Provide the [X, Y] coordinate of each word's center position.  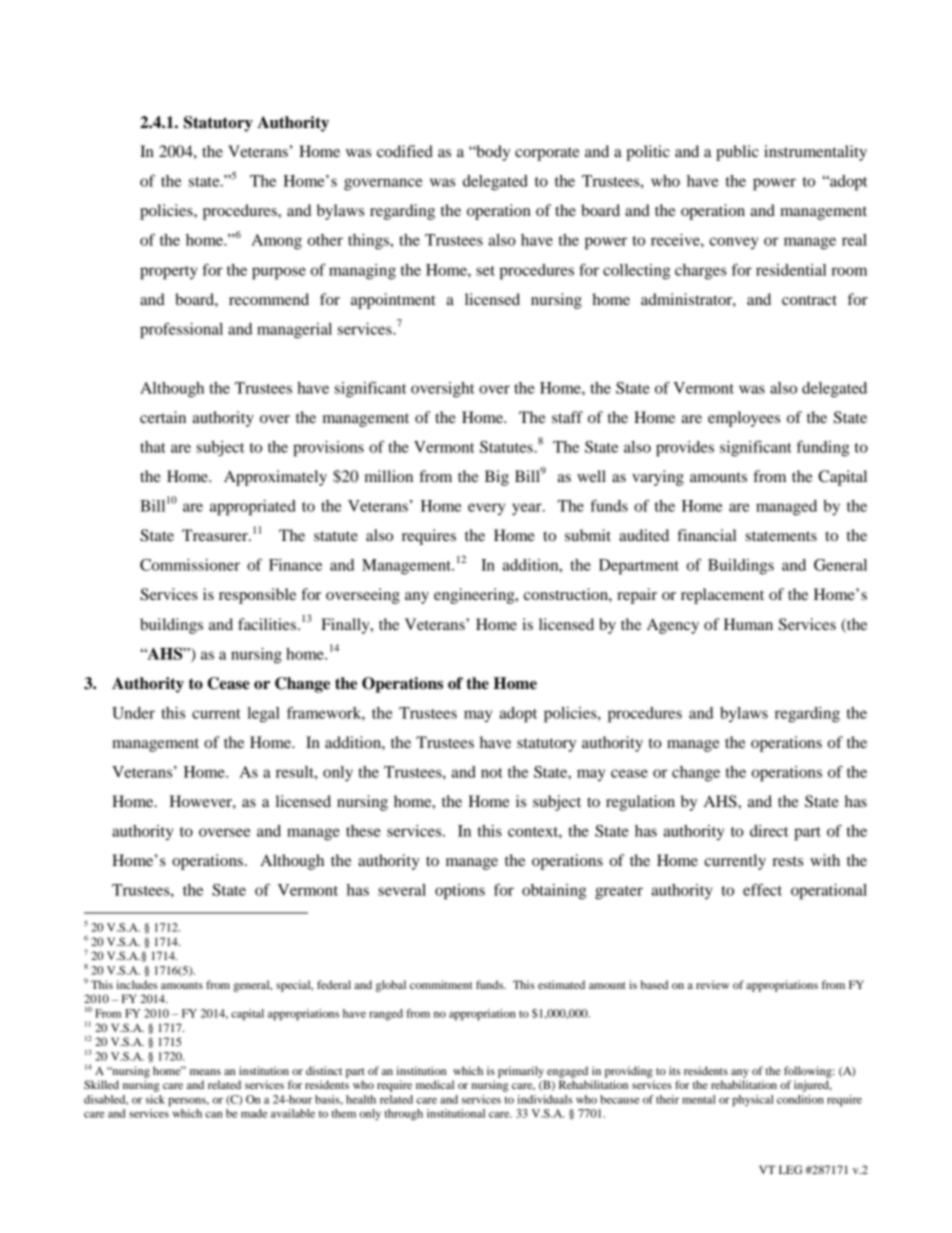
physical [753, 1101]
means [205, 1072]
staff [567, 417]
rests [787, 861]
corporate [547, 154]
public [737, 153]
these [363, 831]
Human [748, 624]
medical [435, 1084]
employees [744, 419]
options [460, 892]
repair [637, 596]
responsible [257, 596]
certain [163, 417]
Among [276, 242]
